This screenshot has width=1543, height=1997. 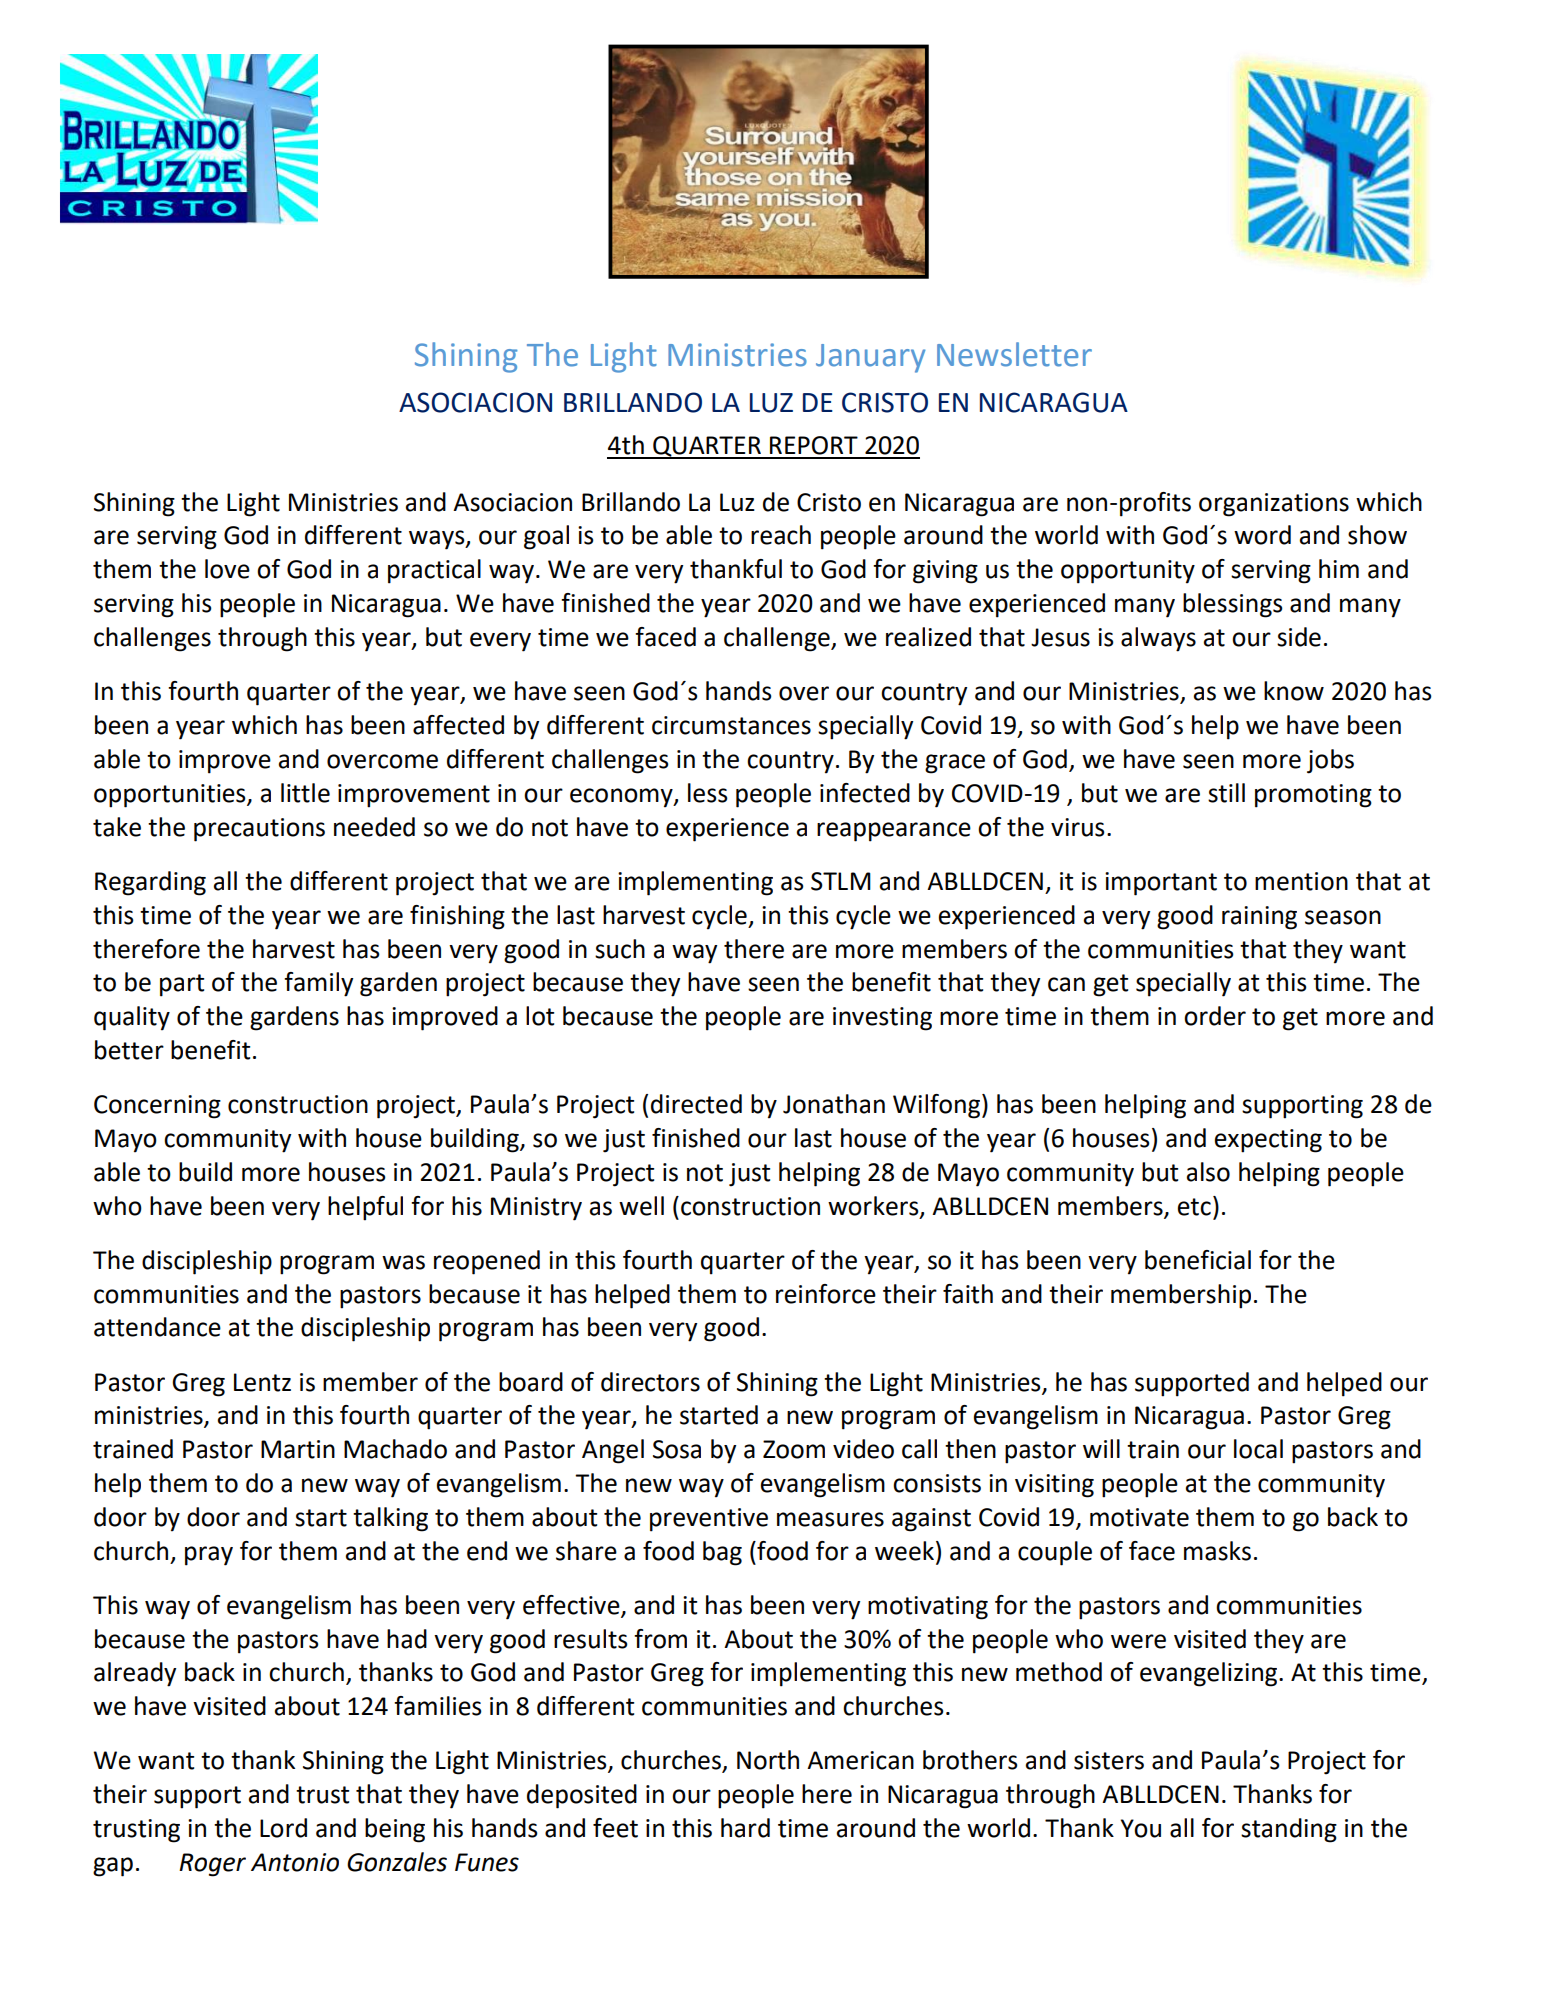 I want to click on organizations, so click(x=1274, y=505).
